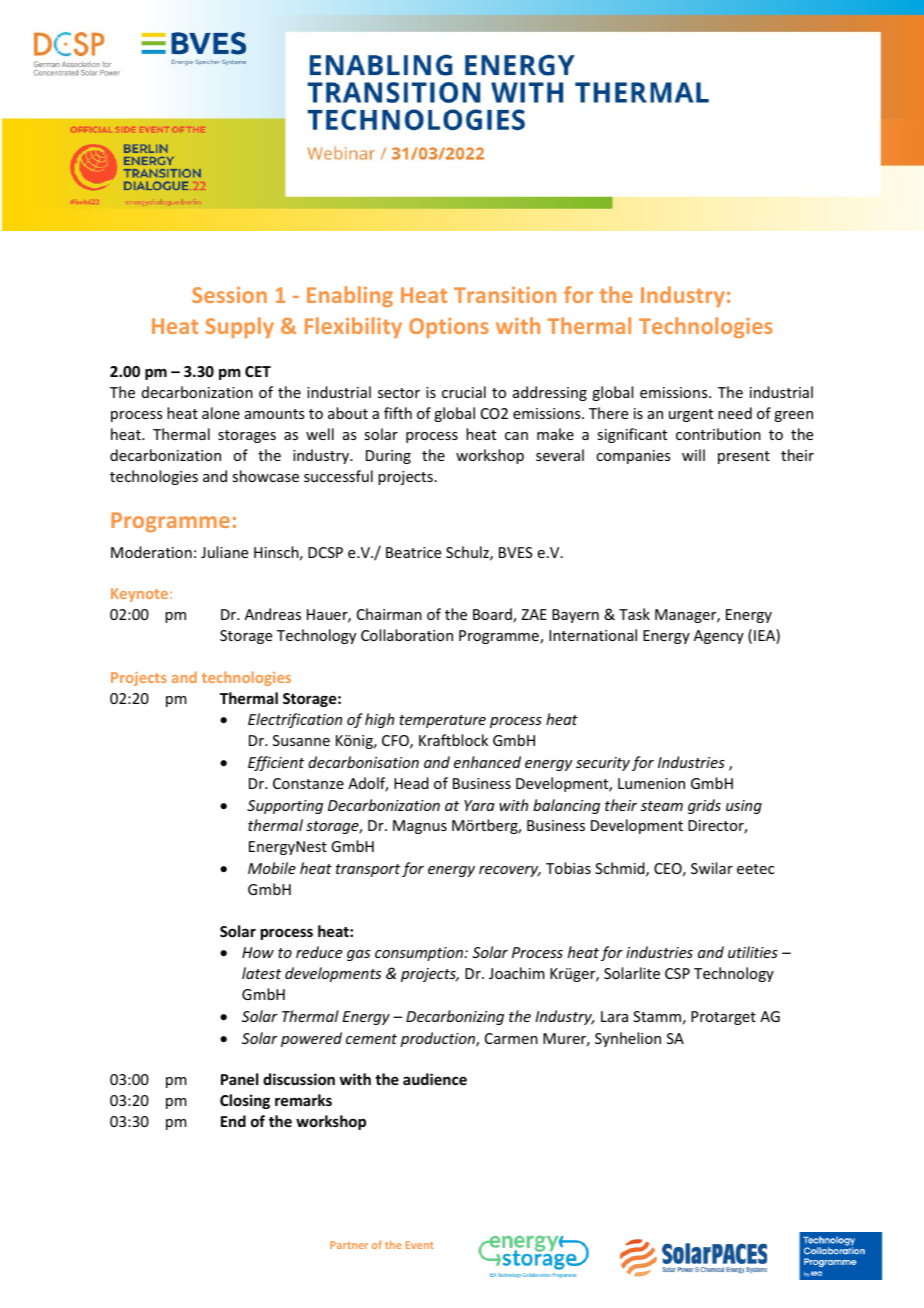 The image size is (924, 1308). Describe the element at coordinates (272, 868) in the screenshot. I see `Mobile` at that location.
